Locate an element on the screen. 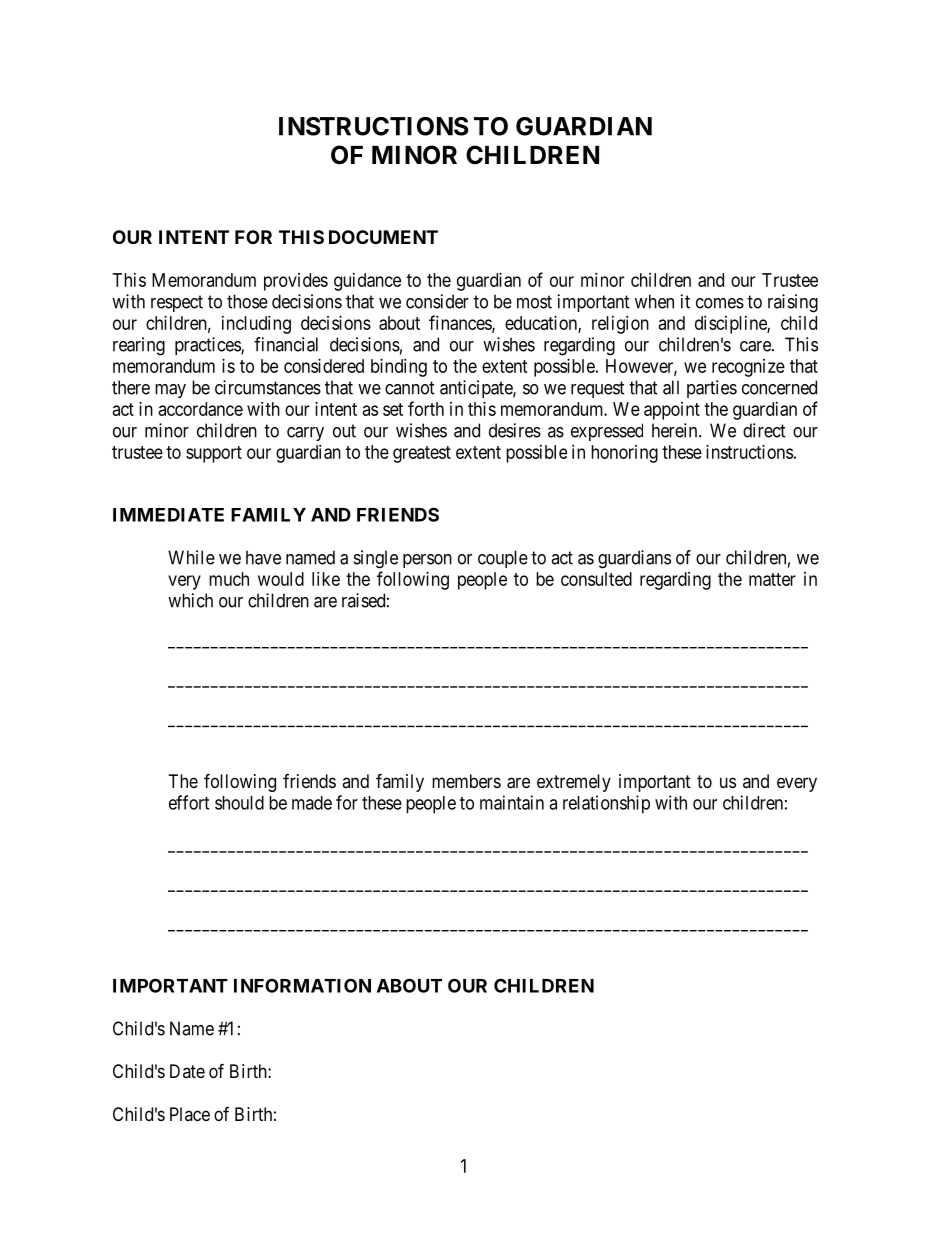 This screenshot has height=1233, width=952. matter is located at coordinates (772, 579).
